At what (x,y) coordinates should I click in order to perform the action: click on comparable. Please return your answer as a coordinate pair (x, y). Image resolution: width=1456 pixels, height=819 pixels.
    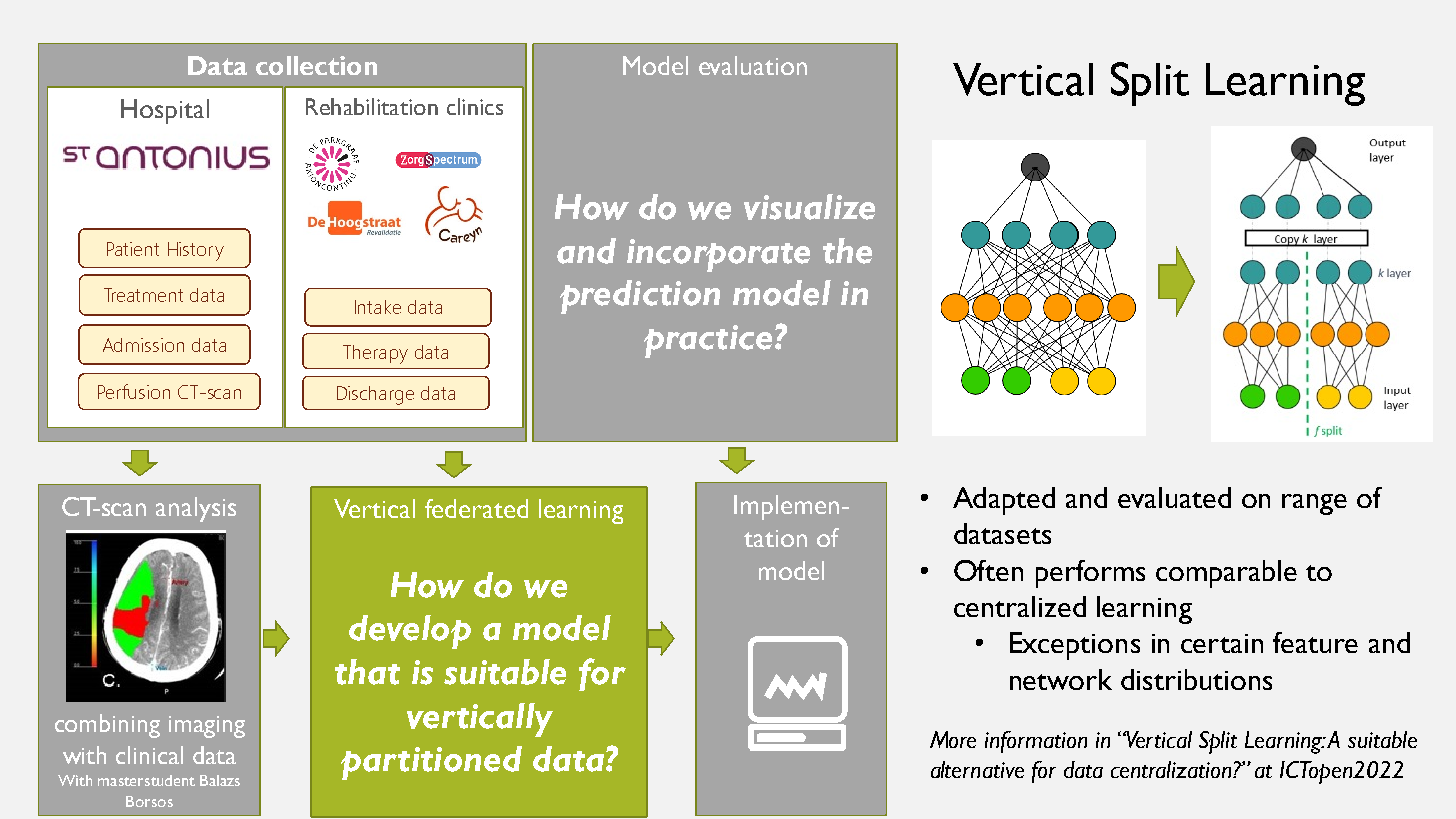
    Looking at the image, I should click on (1226, 574).
